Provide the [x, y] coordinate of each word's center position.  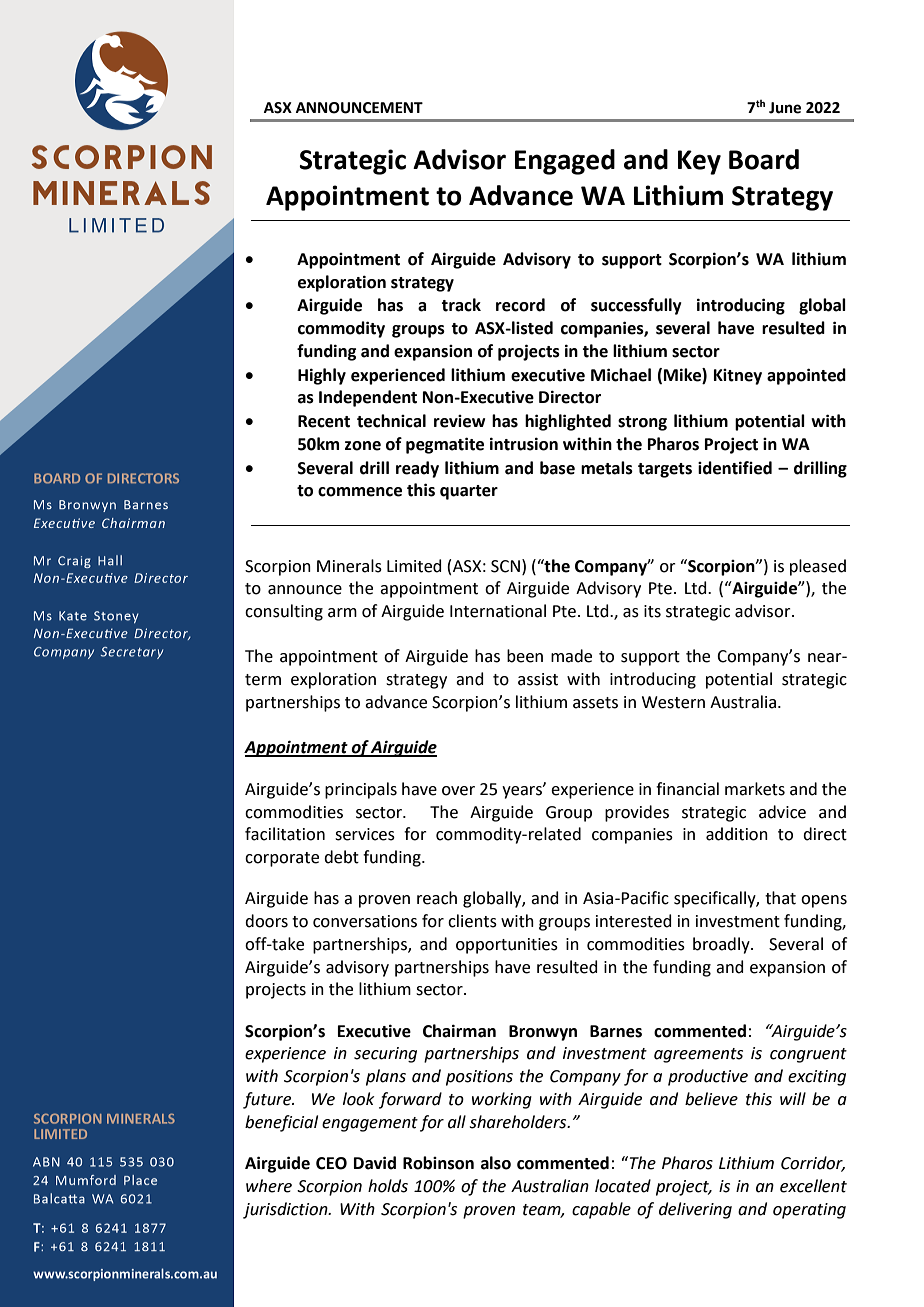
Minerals [349, 566]
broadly [722, 945]
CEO [331, 1163]
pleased [818, 567]
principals [361, 790]
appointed [806, 376]
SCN [505, 566]
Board [764, 159]
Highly [322, 376]
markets [755, 789]
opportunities [507, 946]
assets [595, 703]
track [461, 305]
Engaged [565, 162]
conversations [365, 921]
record [520, 305]
